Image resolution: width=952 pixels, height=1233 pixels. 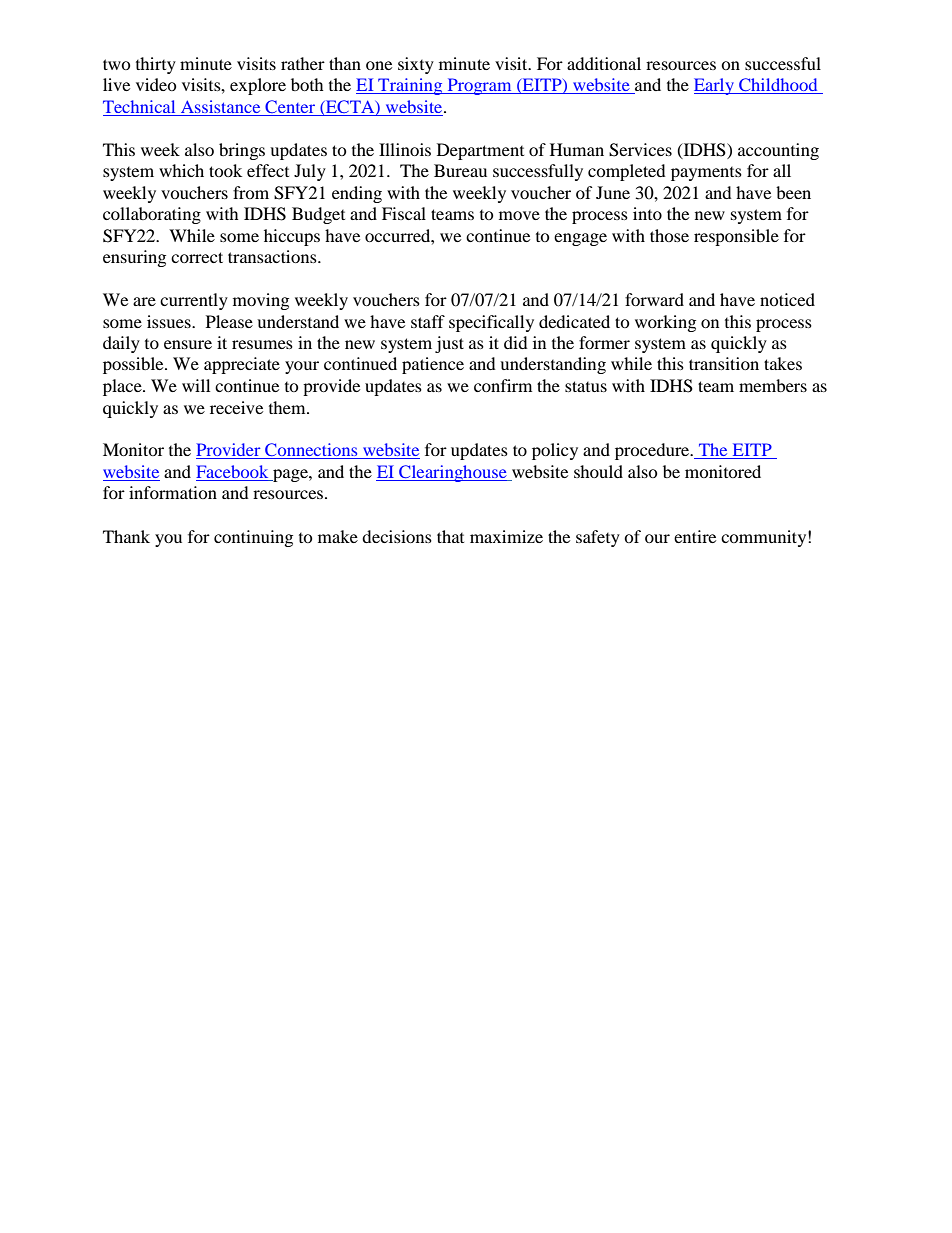 I want to click on currently, so click(x=194, y=301).
